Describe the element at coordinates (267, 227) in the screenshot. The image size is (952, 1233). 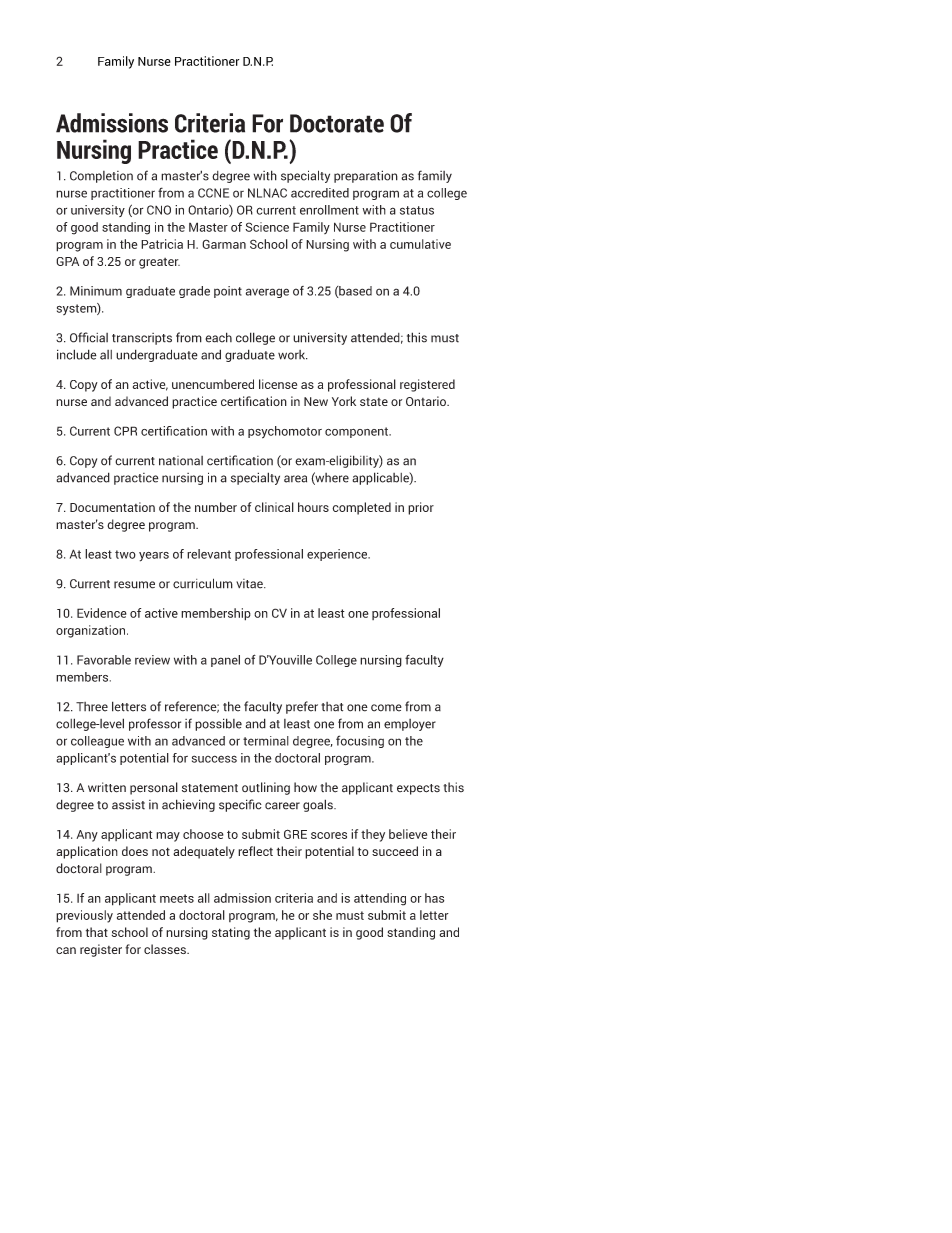
I see `Science` at that location.
